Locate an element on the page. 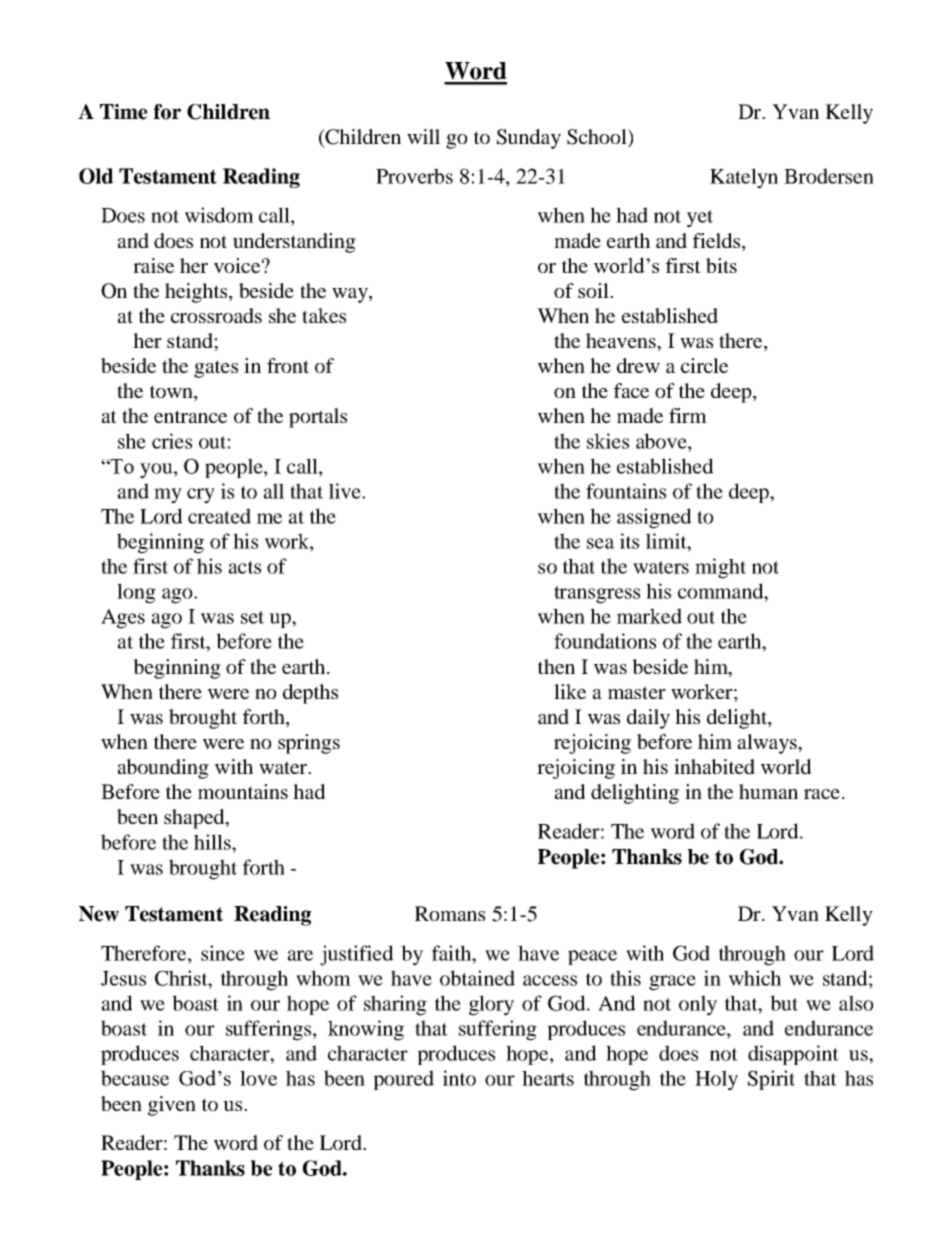 The image size is (952, 1233). Spirit is located at coordinates (771, 1080).
